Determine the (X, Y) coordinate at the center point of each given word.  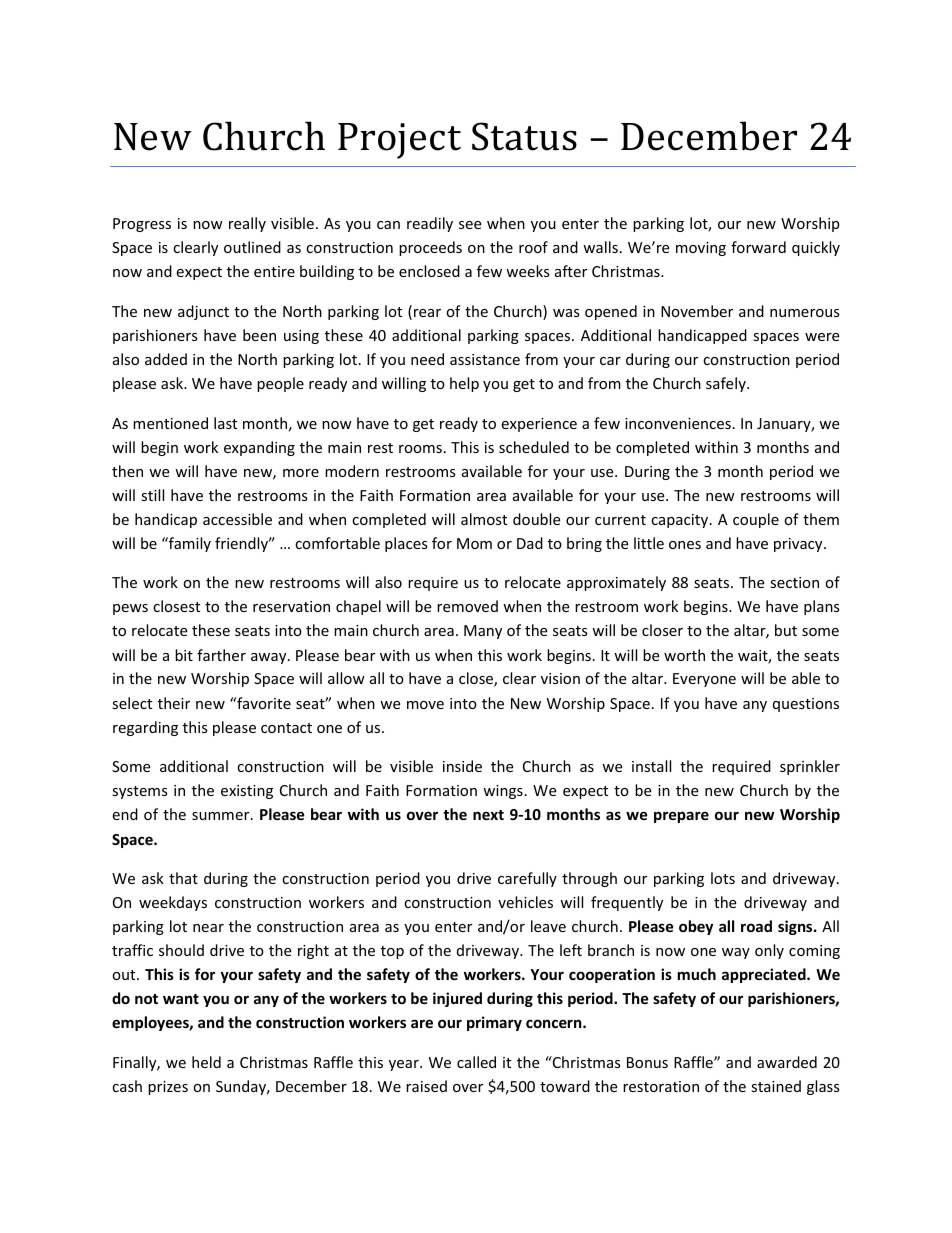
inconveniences (678, 423)
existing (247, 792)
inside (462, 766)
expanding (259, 448)
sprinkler (810, 767)
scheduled (534, 447)
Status (524, 136)
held (206, 1062)
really (247, 224)
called (476, 1062)
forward (758, 247)
